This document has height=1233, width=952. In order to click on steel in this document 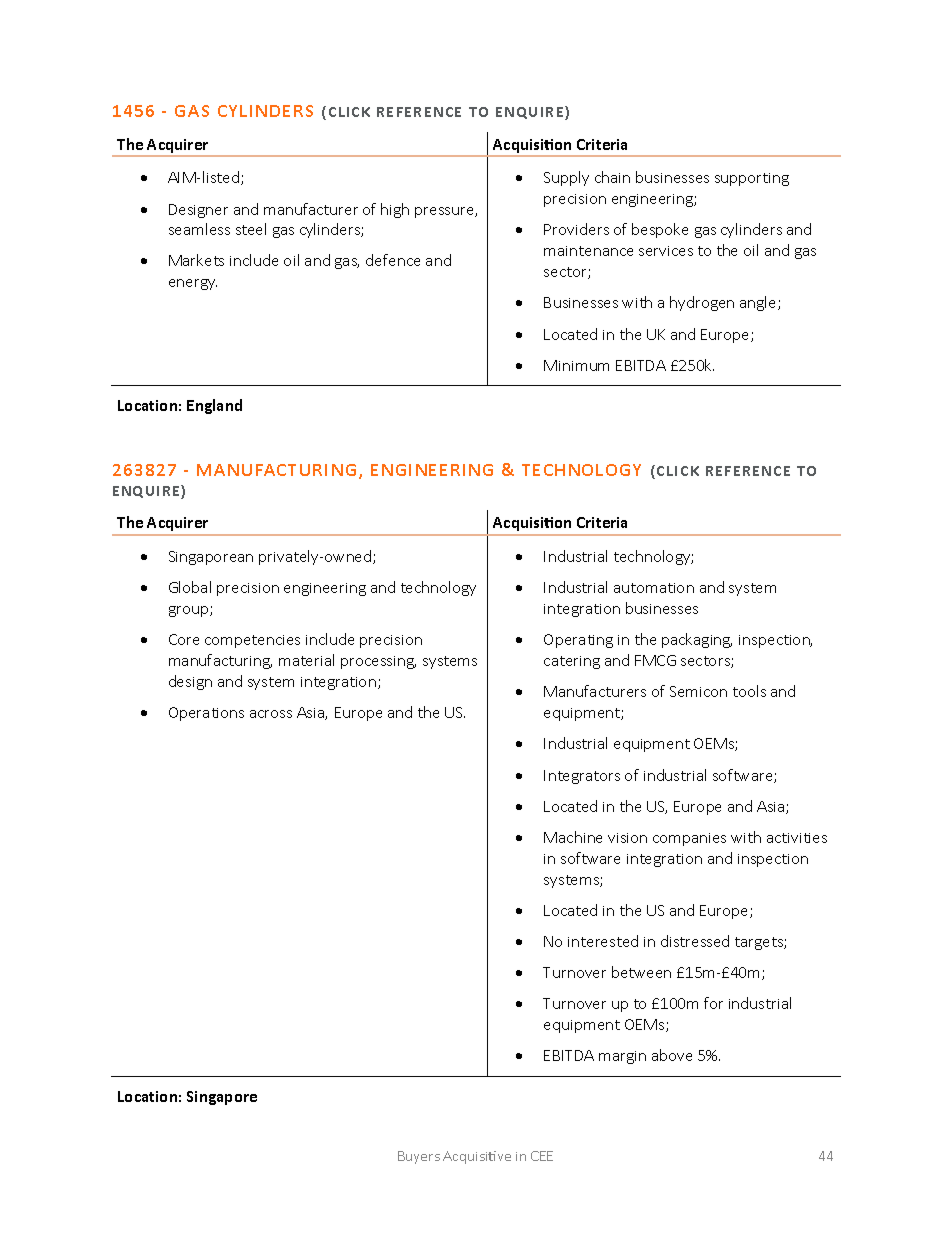, I will do `click(251, 229)`.
